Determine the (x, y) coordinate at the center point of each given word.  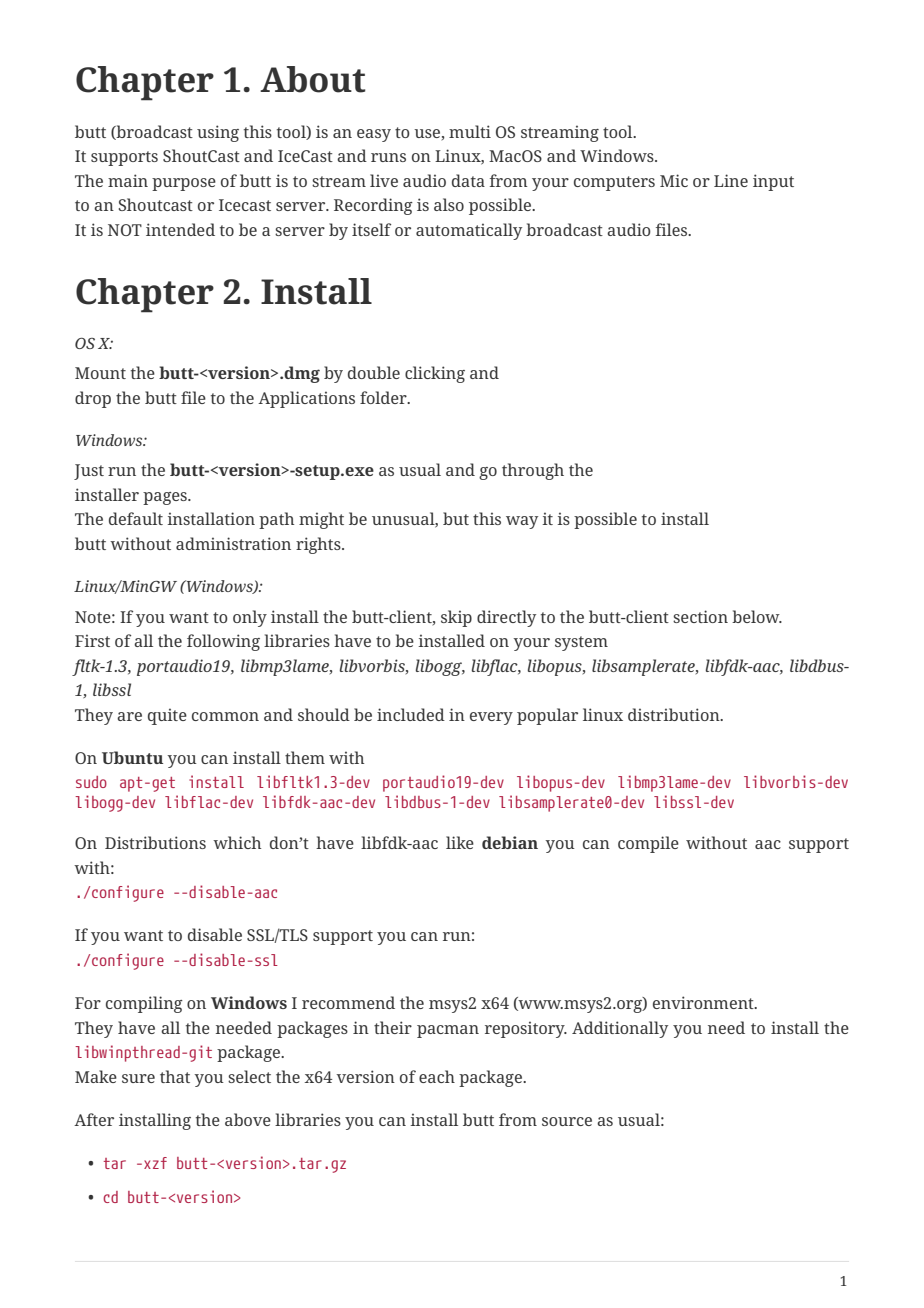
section (700, 616)
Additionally (620, 1029)
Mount (100, 373)
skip (456, 618)
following (223, 642)
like (460, 842)
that (175, 1076)
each (437, 1076)
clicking (435, 374)
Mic (674, 180)
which (237, 842)
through (533, 471)
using (218, 133)
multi (470, 131)
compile (648, 844)
